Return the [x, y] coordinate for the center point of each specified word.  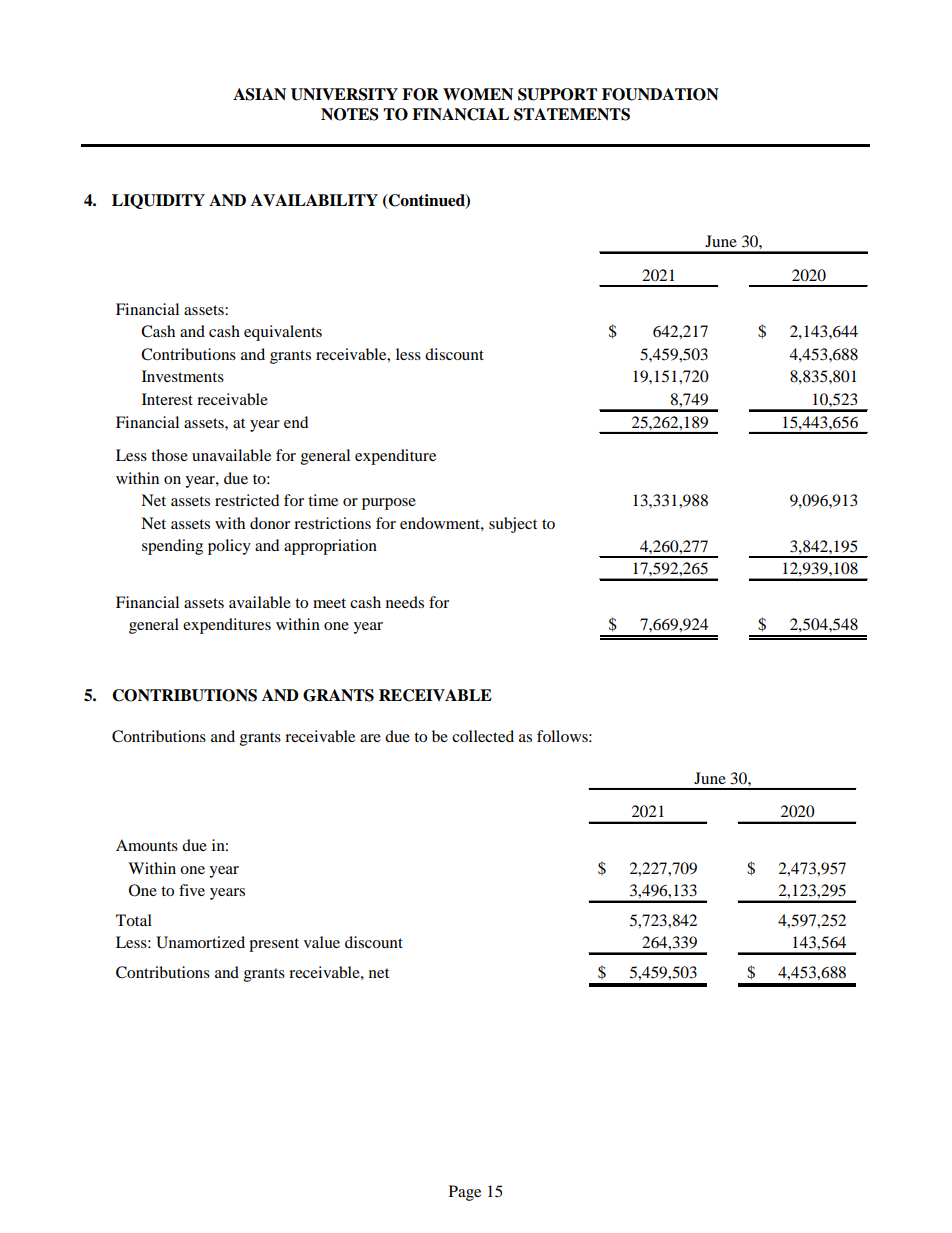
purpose [389, 504]
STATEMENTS [572, 114]
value [322, 942]
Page [465, 1193]
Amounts [147, 845]
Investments [183, 376]
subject [513, 525]
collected [483, 736]
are [370, 738]
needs [405, 602]
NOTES [350, 114]
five [192, 890]
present [274, 945]
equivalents [283, 333]
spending [172, 547]
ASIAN [259, 94]
